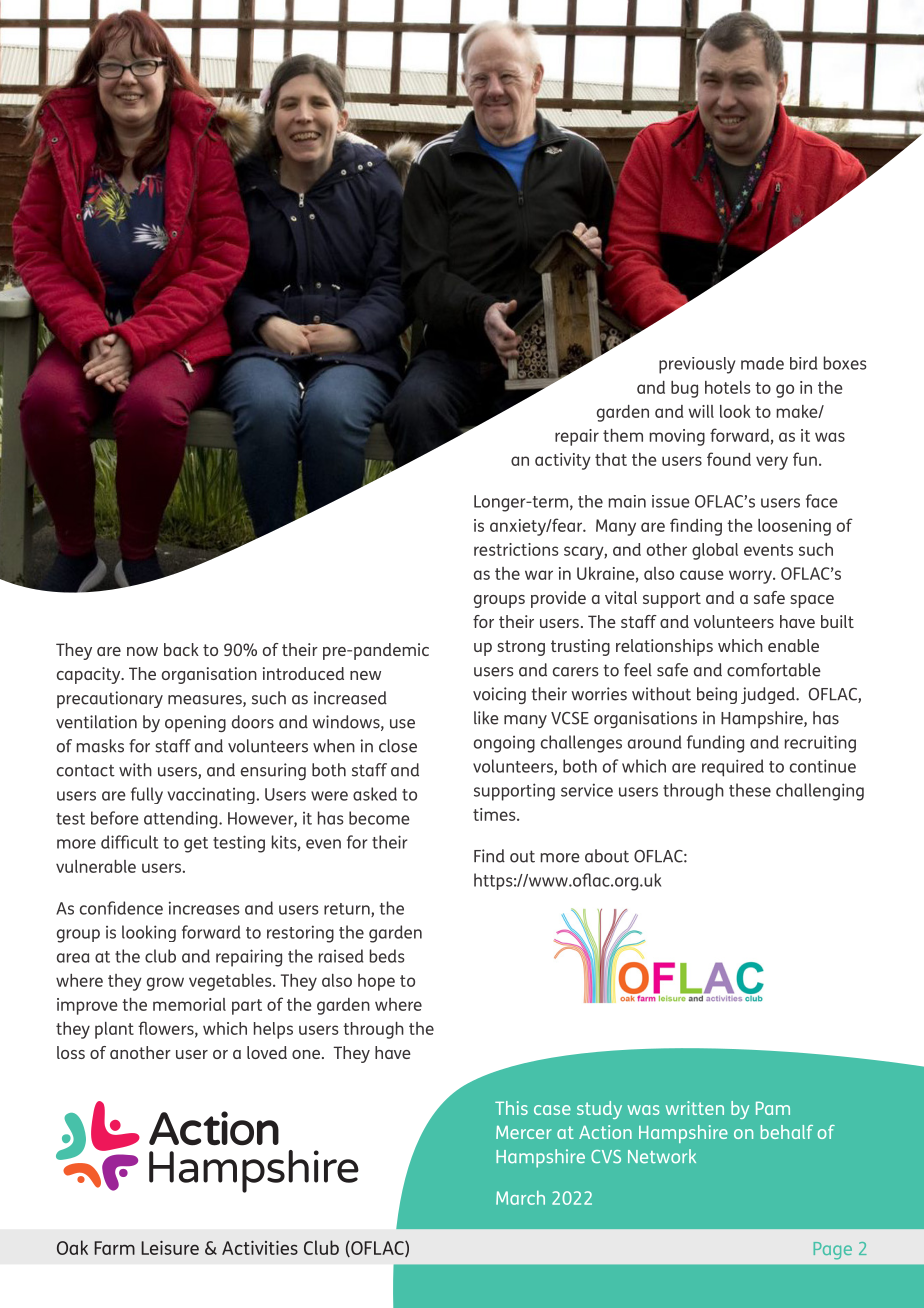 The height and width of the screenshot is (1308, 924). Describe the element at coordinates (520, 1198) in the screenshot. I see `March` at that location.
